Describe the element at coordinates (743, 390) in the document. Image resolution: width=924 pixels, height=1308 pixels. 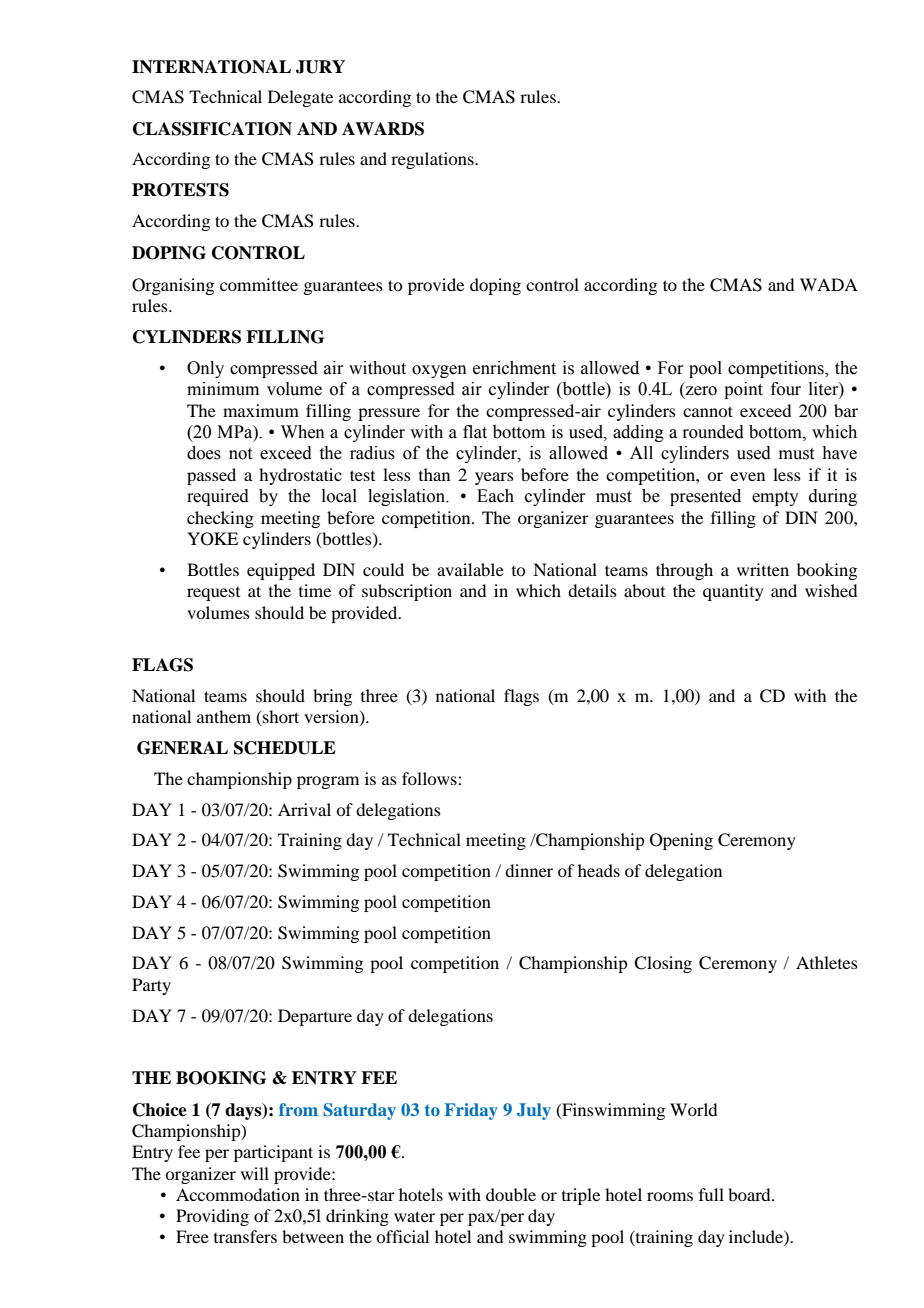
I see `point` at that location.
